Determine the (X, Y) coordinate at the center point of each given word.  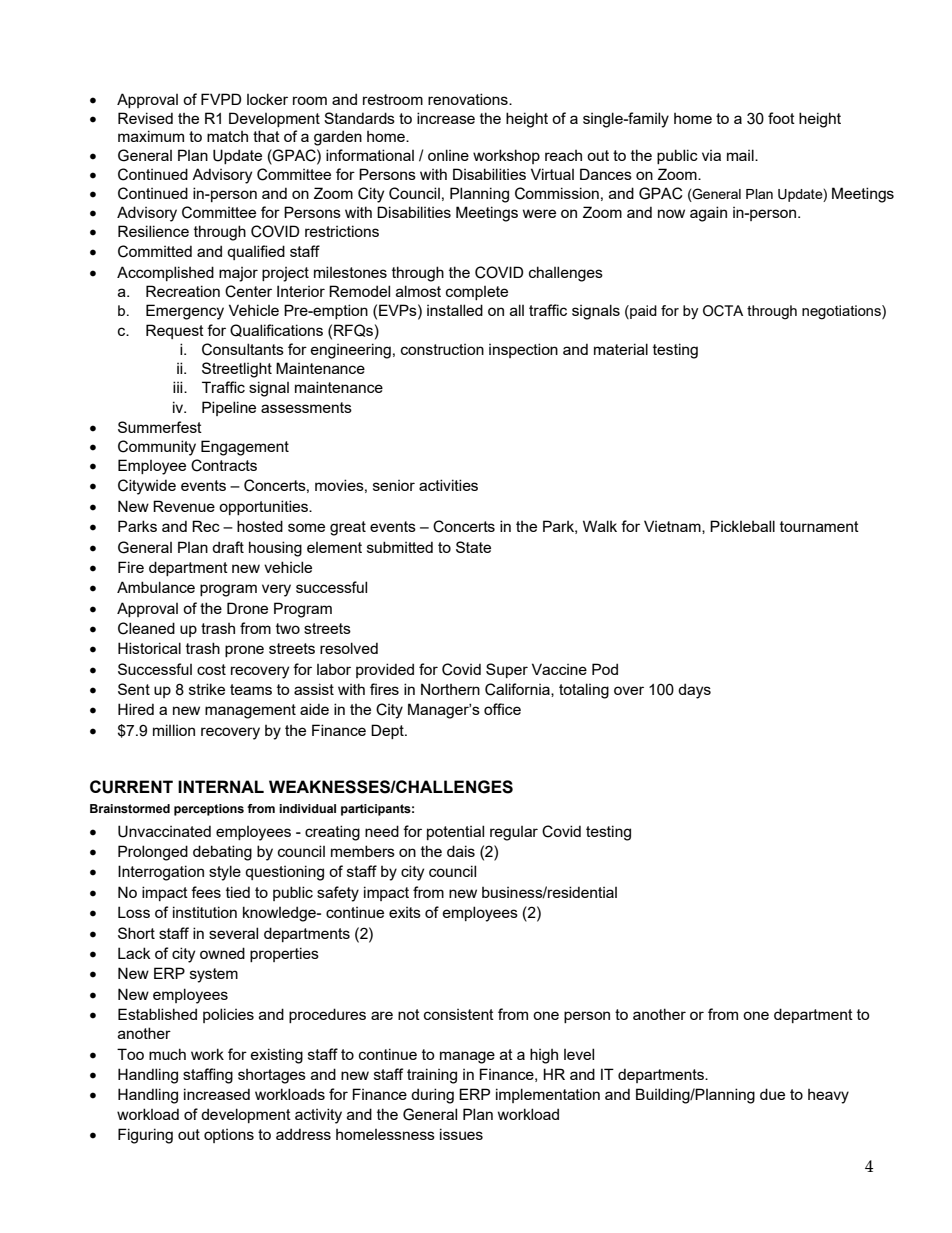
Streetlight (237, 370)
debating (222, 853)
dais (461, 851)
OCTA (723, 311)
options (229, 1136)
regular (514, 833)
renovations (469, 99)
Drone (247, 608)
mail (741, 155)
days (694, 691)
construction (442, 349)
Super (507, 670)
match (227, 136)
